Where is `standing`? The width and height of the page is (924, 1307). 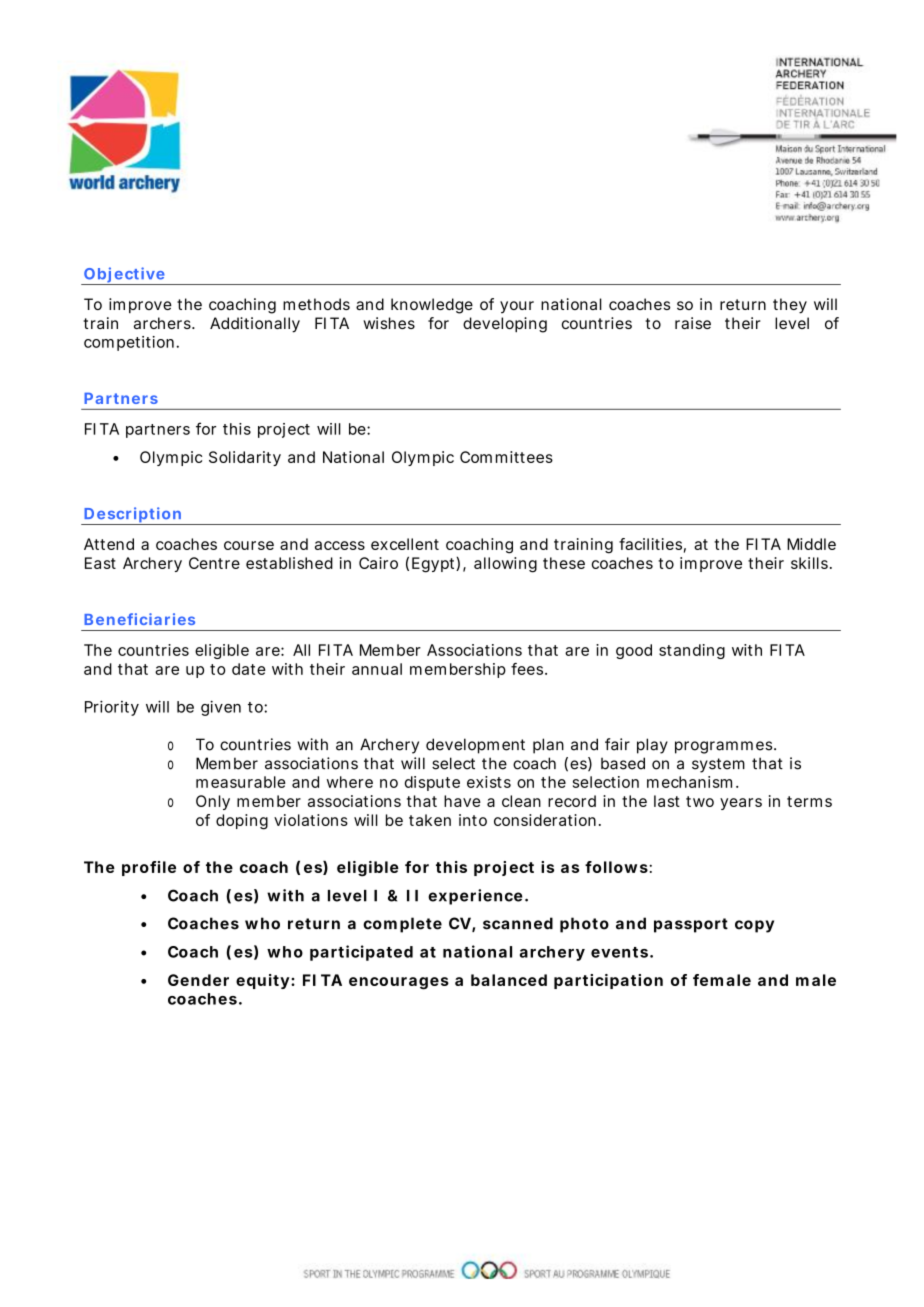 standing is located at coordinates (692, 651).
